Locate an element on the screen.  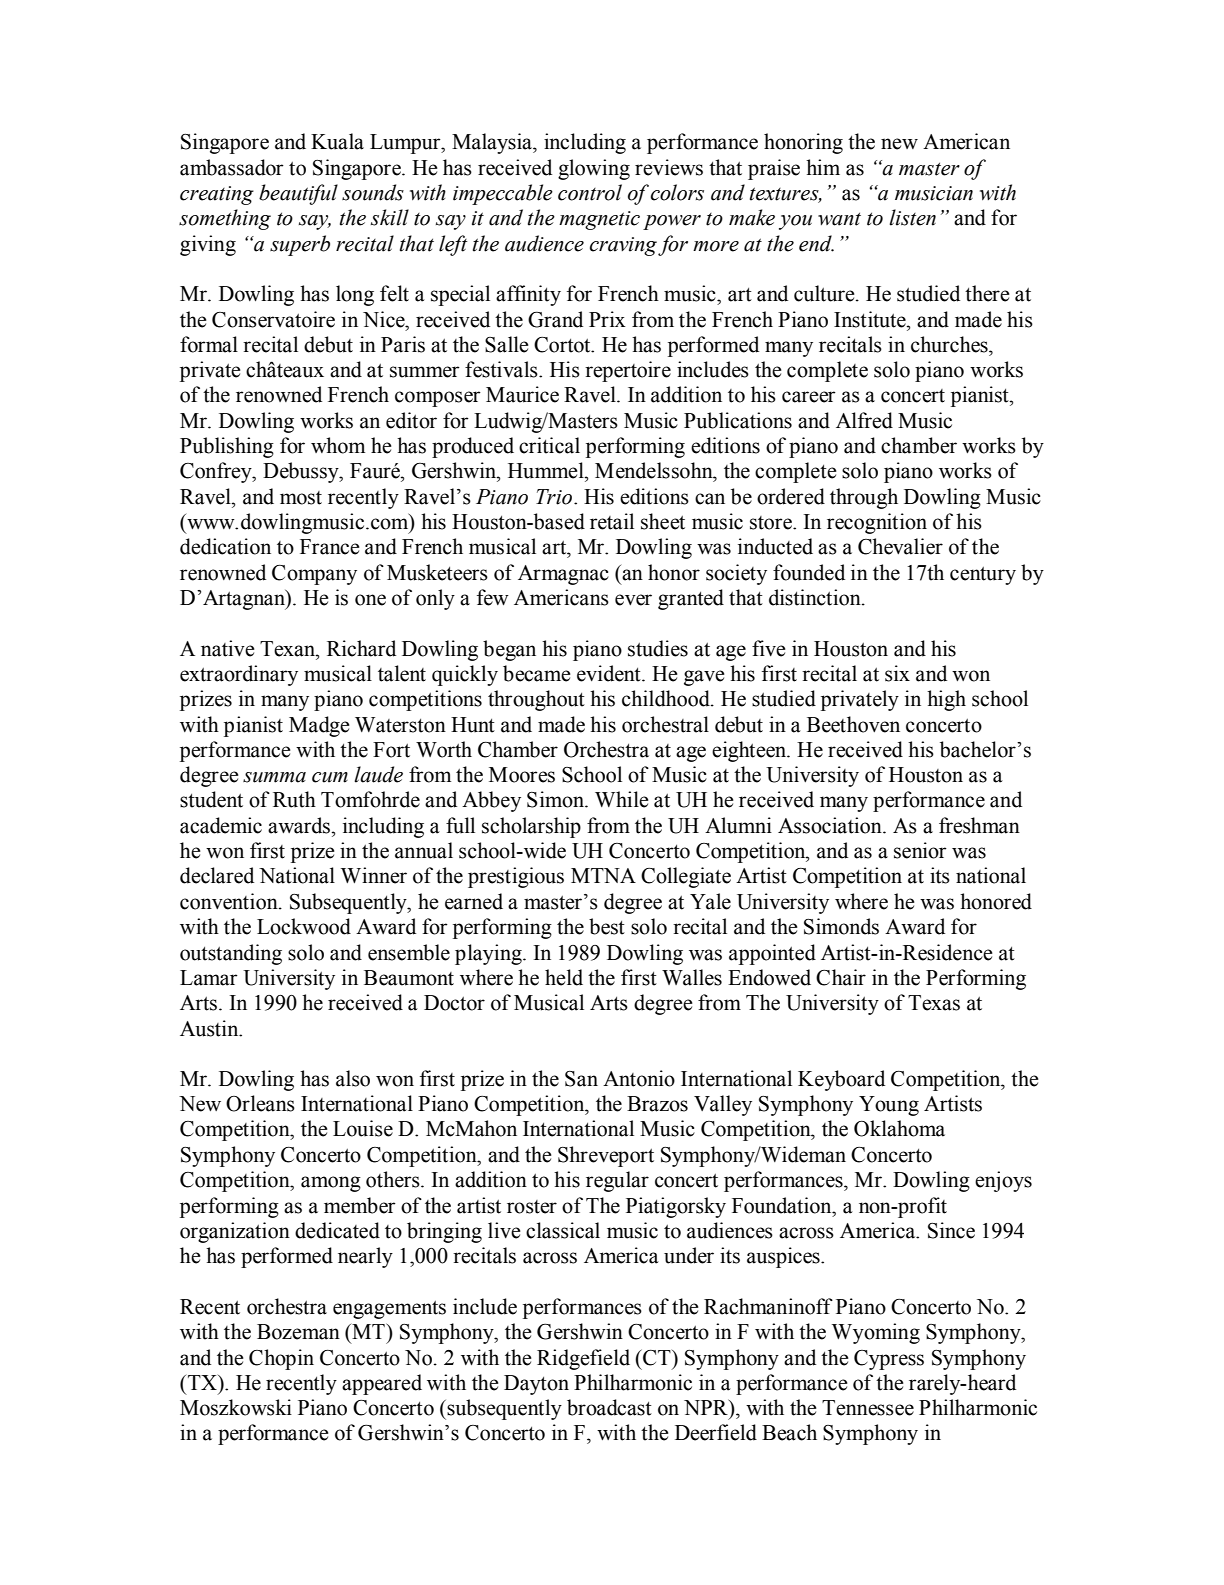
listen is located at coordinates (912, 217).
